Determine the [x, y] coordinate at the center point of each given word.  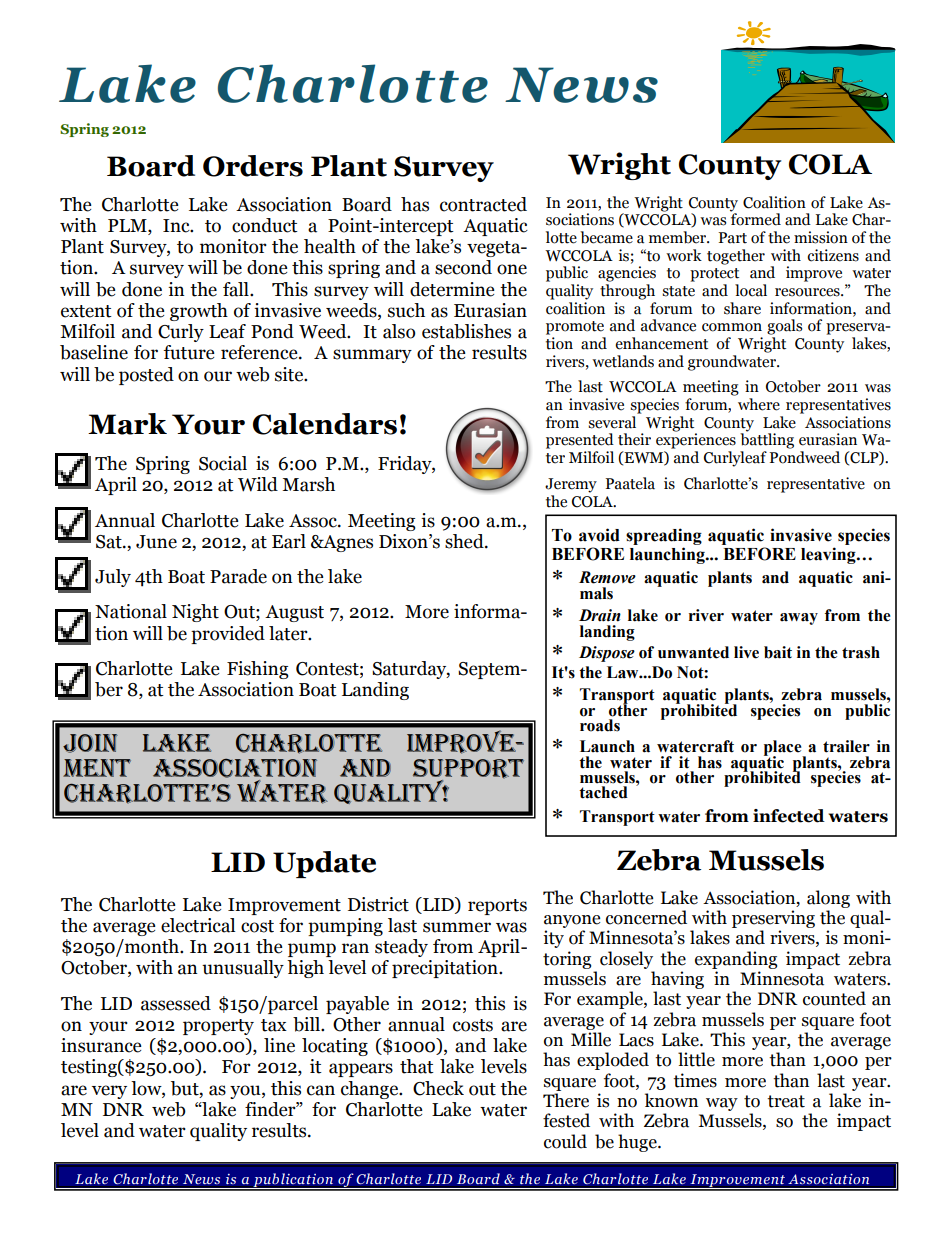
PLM [128, 225]
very [109, 1092]
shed [465, 541]
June [156, 542]
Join [90, 743]
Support [468, 770]
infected [789, 816]
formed [755, 218]
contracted [483, 204]
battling [767, 440]
